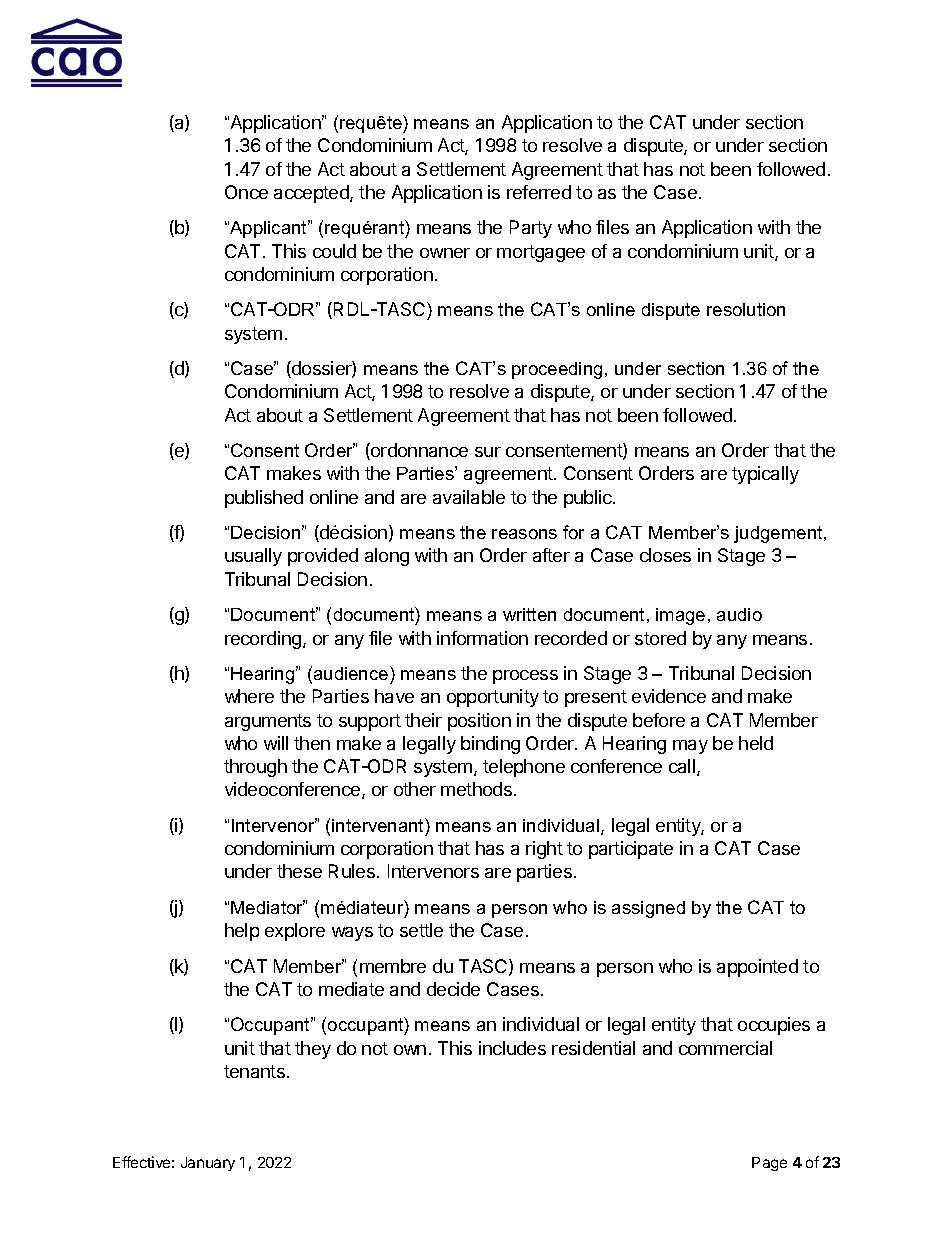 The width and height of the screenshot is (952, 1233). I want to click on January, so click(208, 1164).
